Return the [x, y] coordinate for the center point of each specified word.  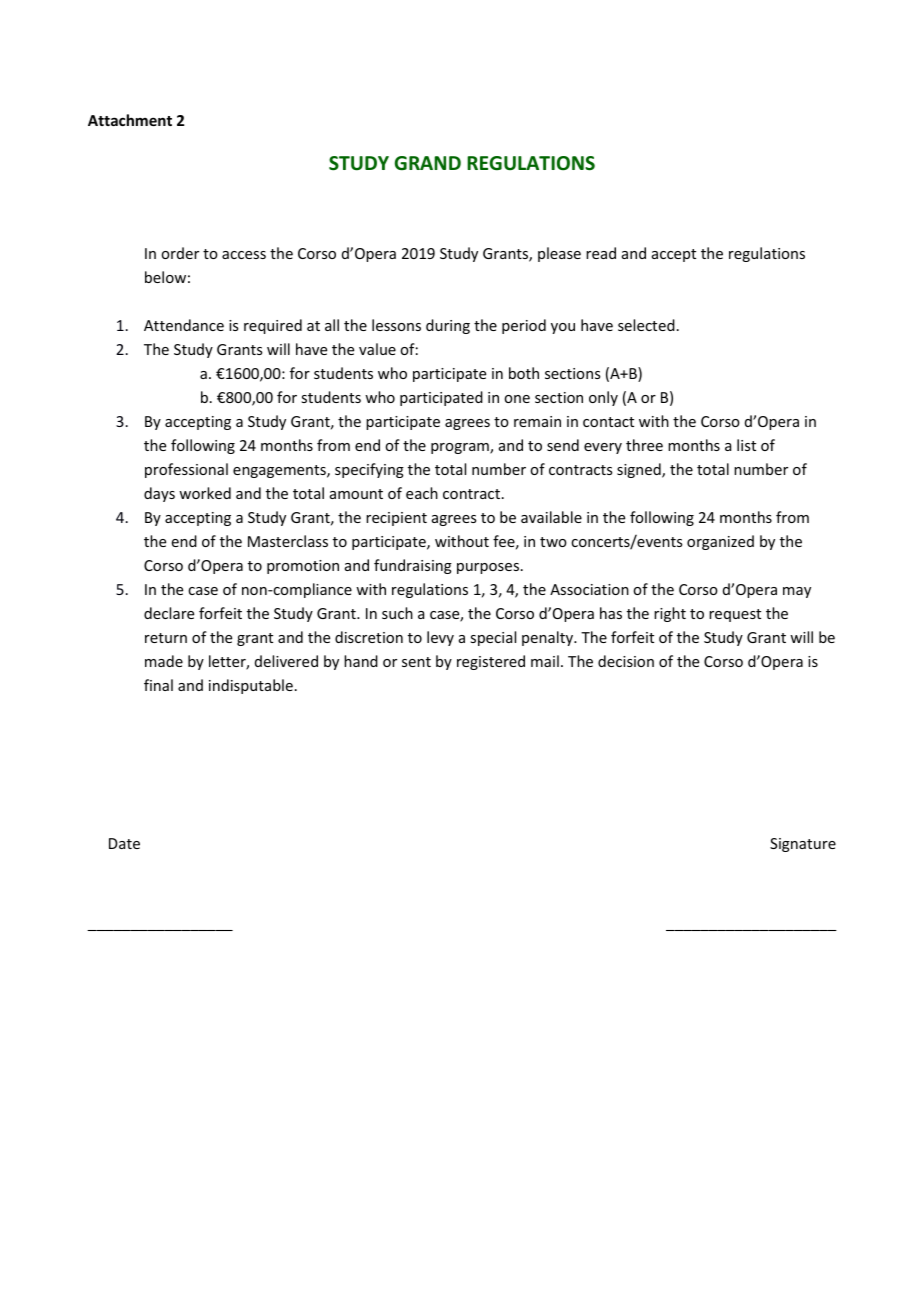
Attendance [184, 325]
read [601, 253]
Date [124, 843]
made [164, 661]
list [746, 445]
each [422, 493]
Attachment [130, 120]
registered [491, 662]
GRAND [428, 163]
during [448, 326]
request [735, 615]
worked [205, 493]
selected [646, 325]
